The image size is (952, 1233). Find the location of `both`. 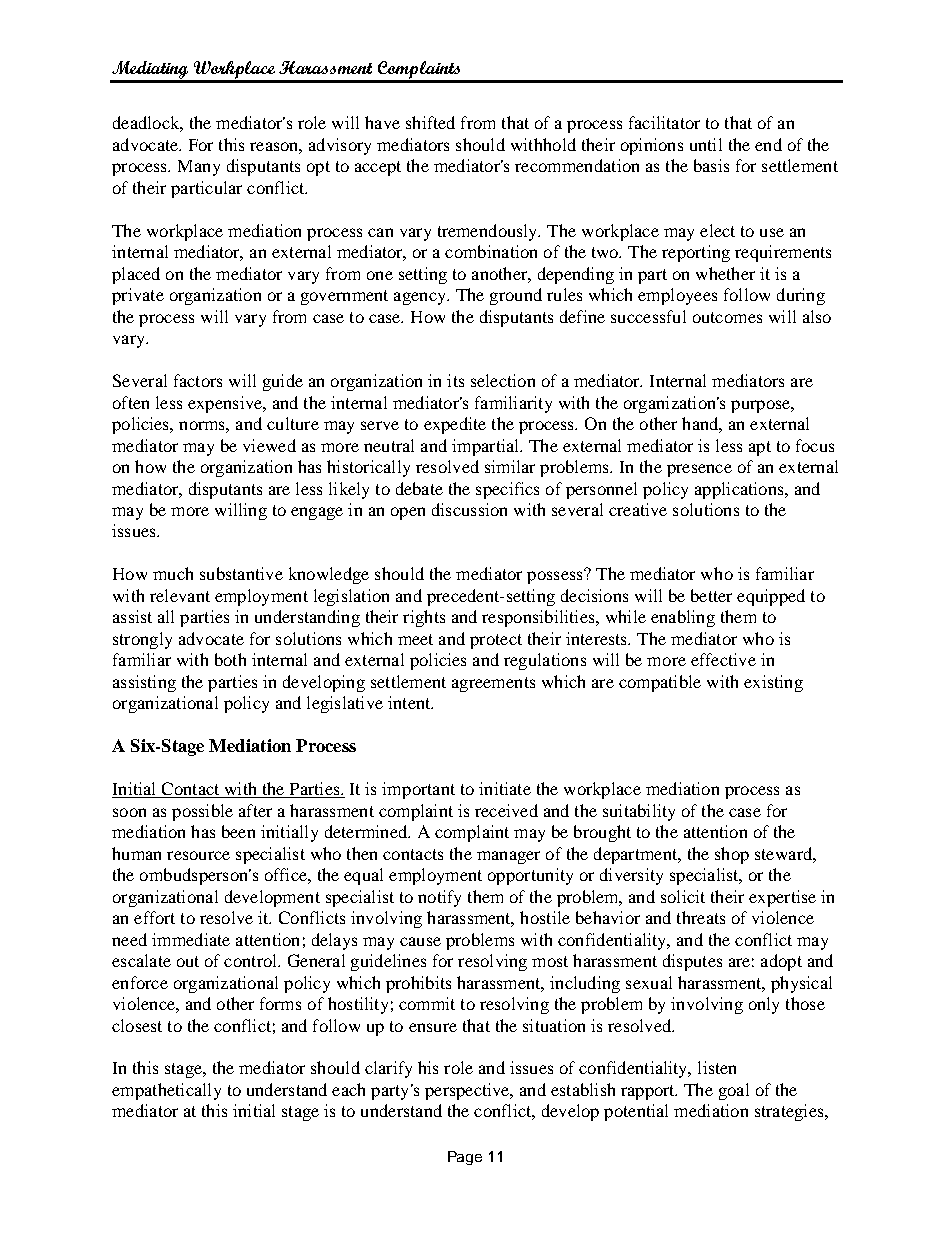

both is located at coordinates (230, 659).
